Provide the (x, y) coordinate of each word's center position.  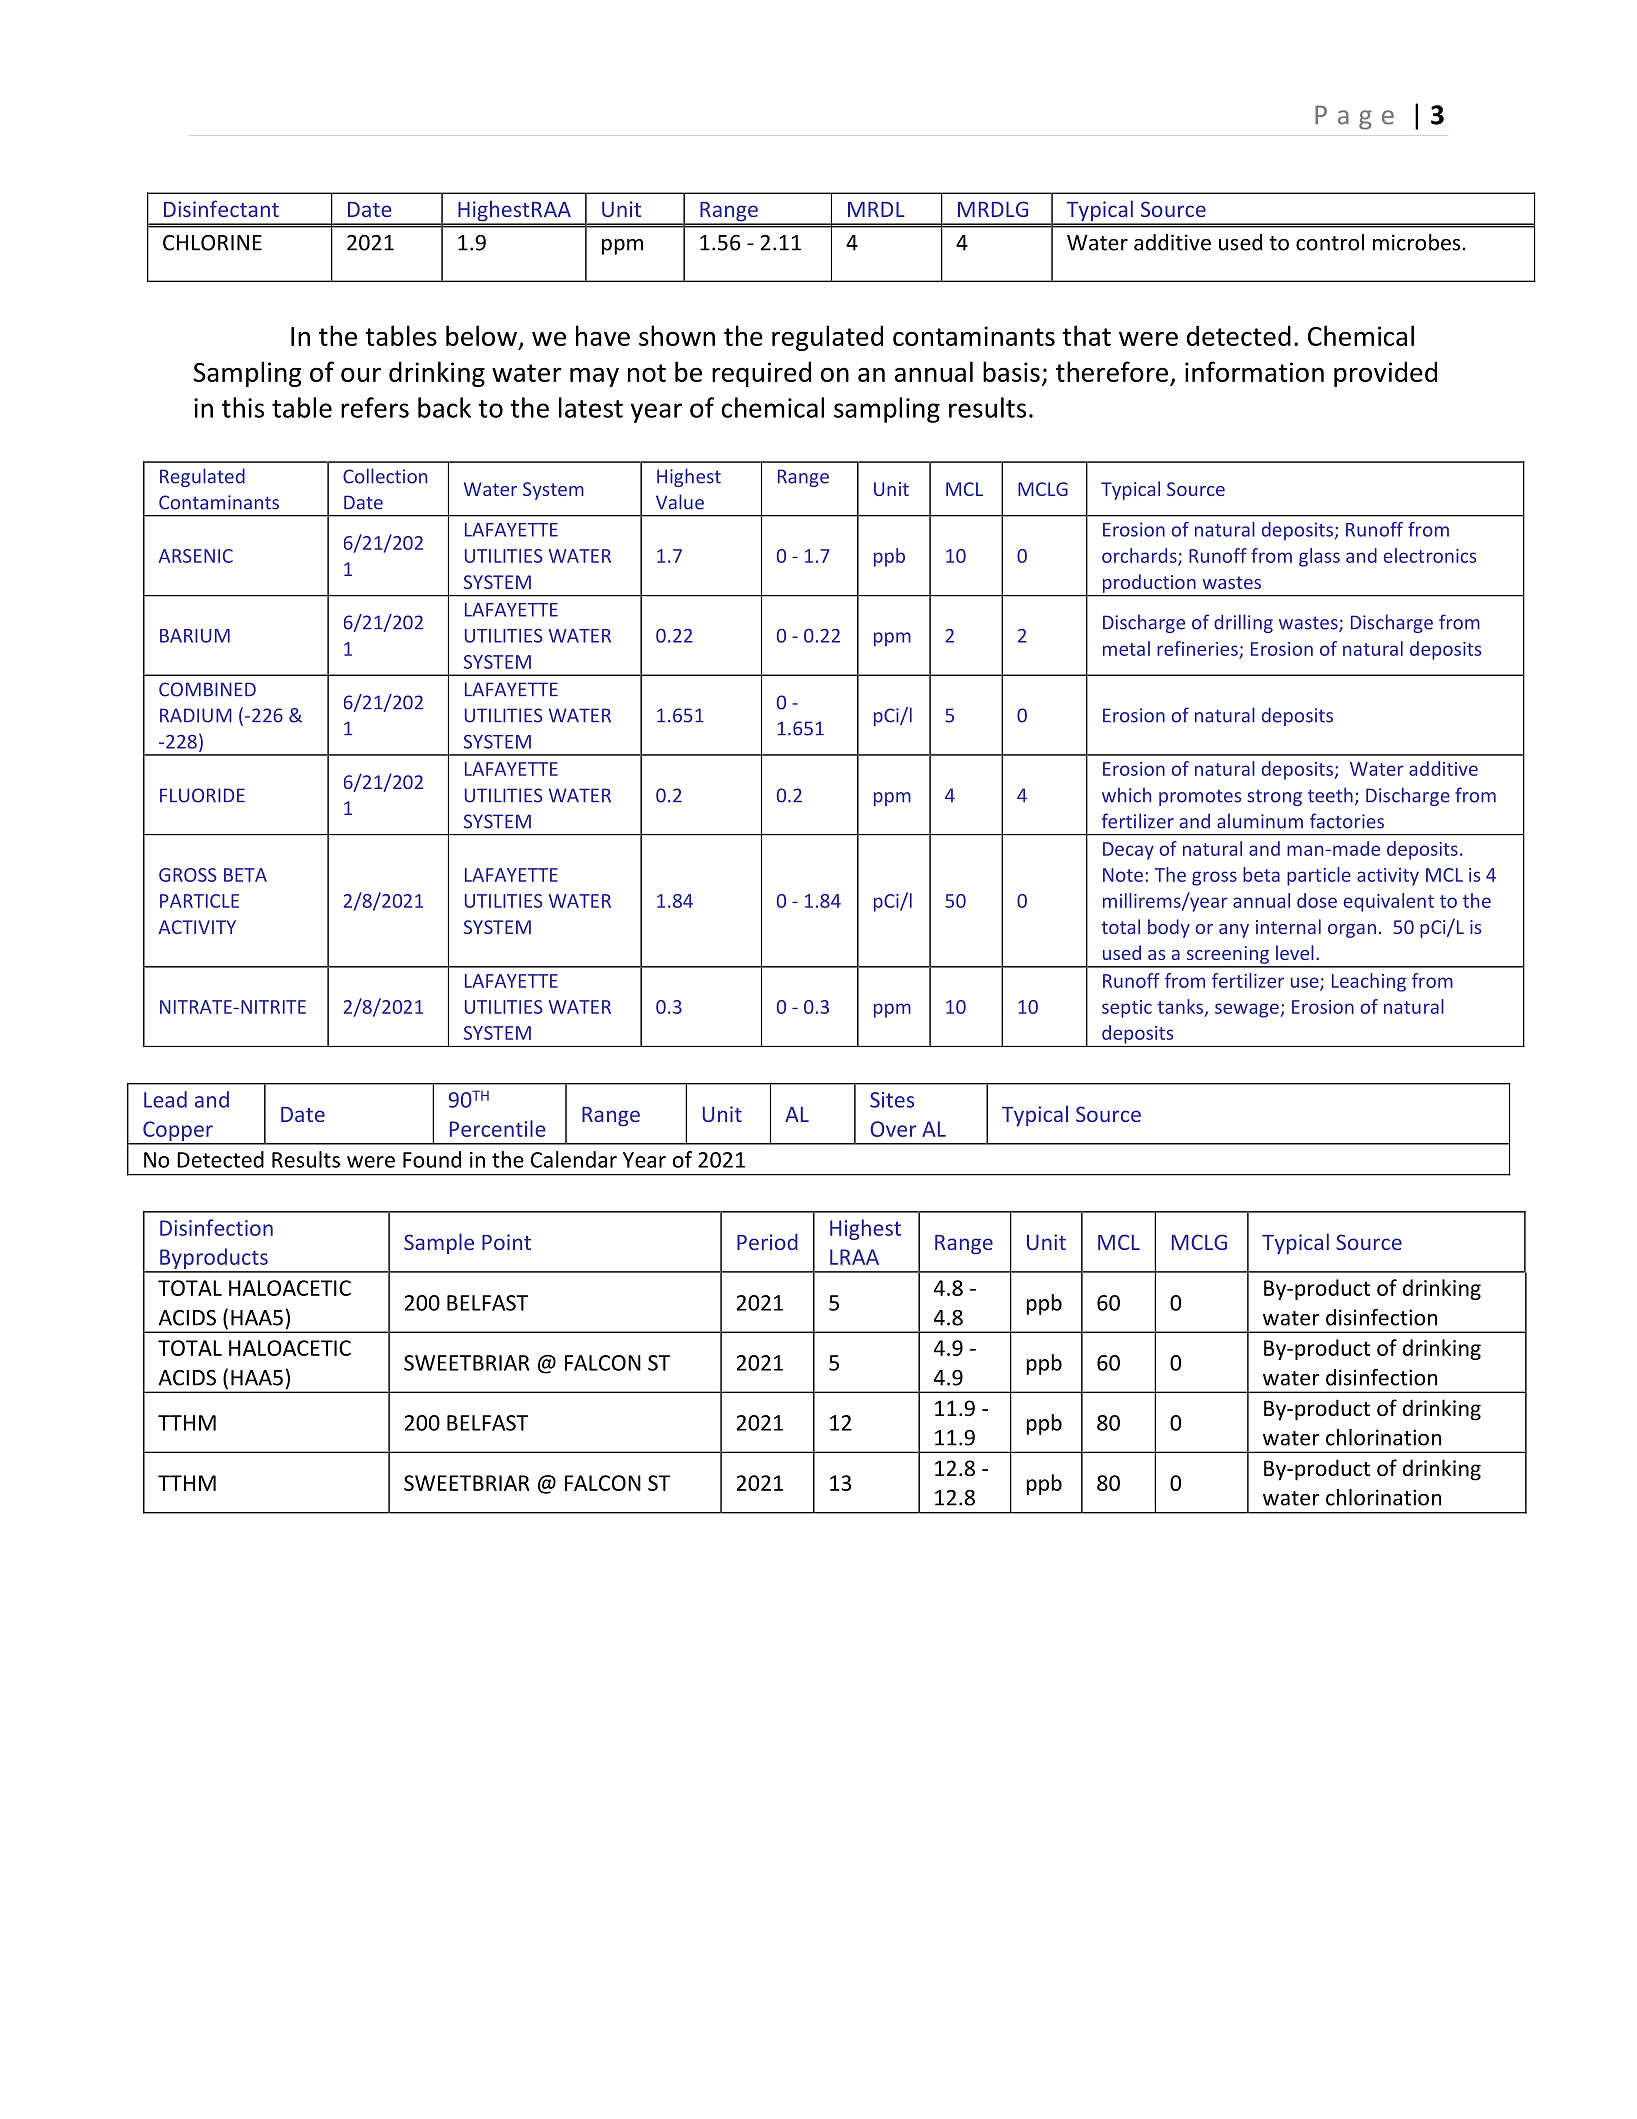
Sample (439, 1243)
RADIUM (196, 715)
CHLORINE (212, 243)
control (1330, 242)
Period (767, 1241)
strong (1274, 798)
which (1126, 795)
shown (677, 335)
